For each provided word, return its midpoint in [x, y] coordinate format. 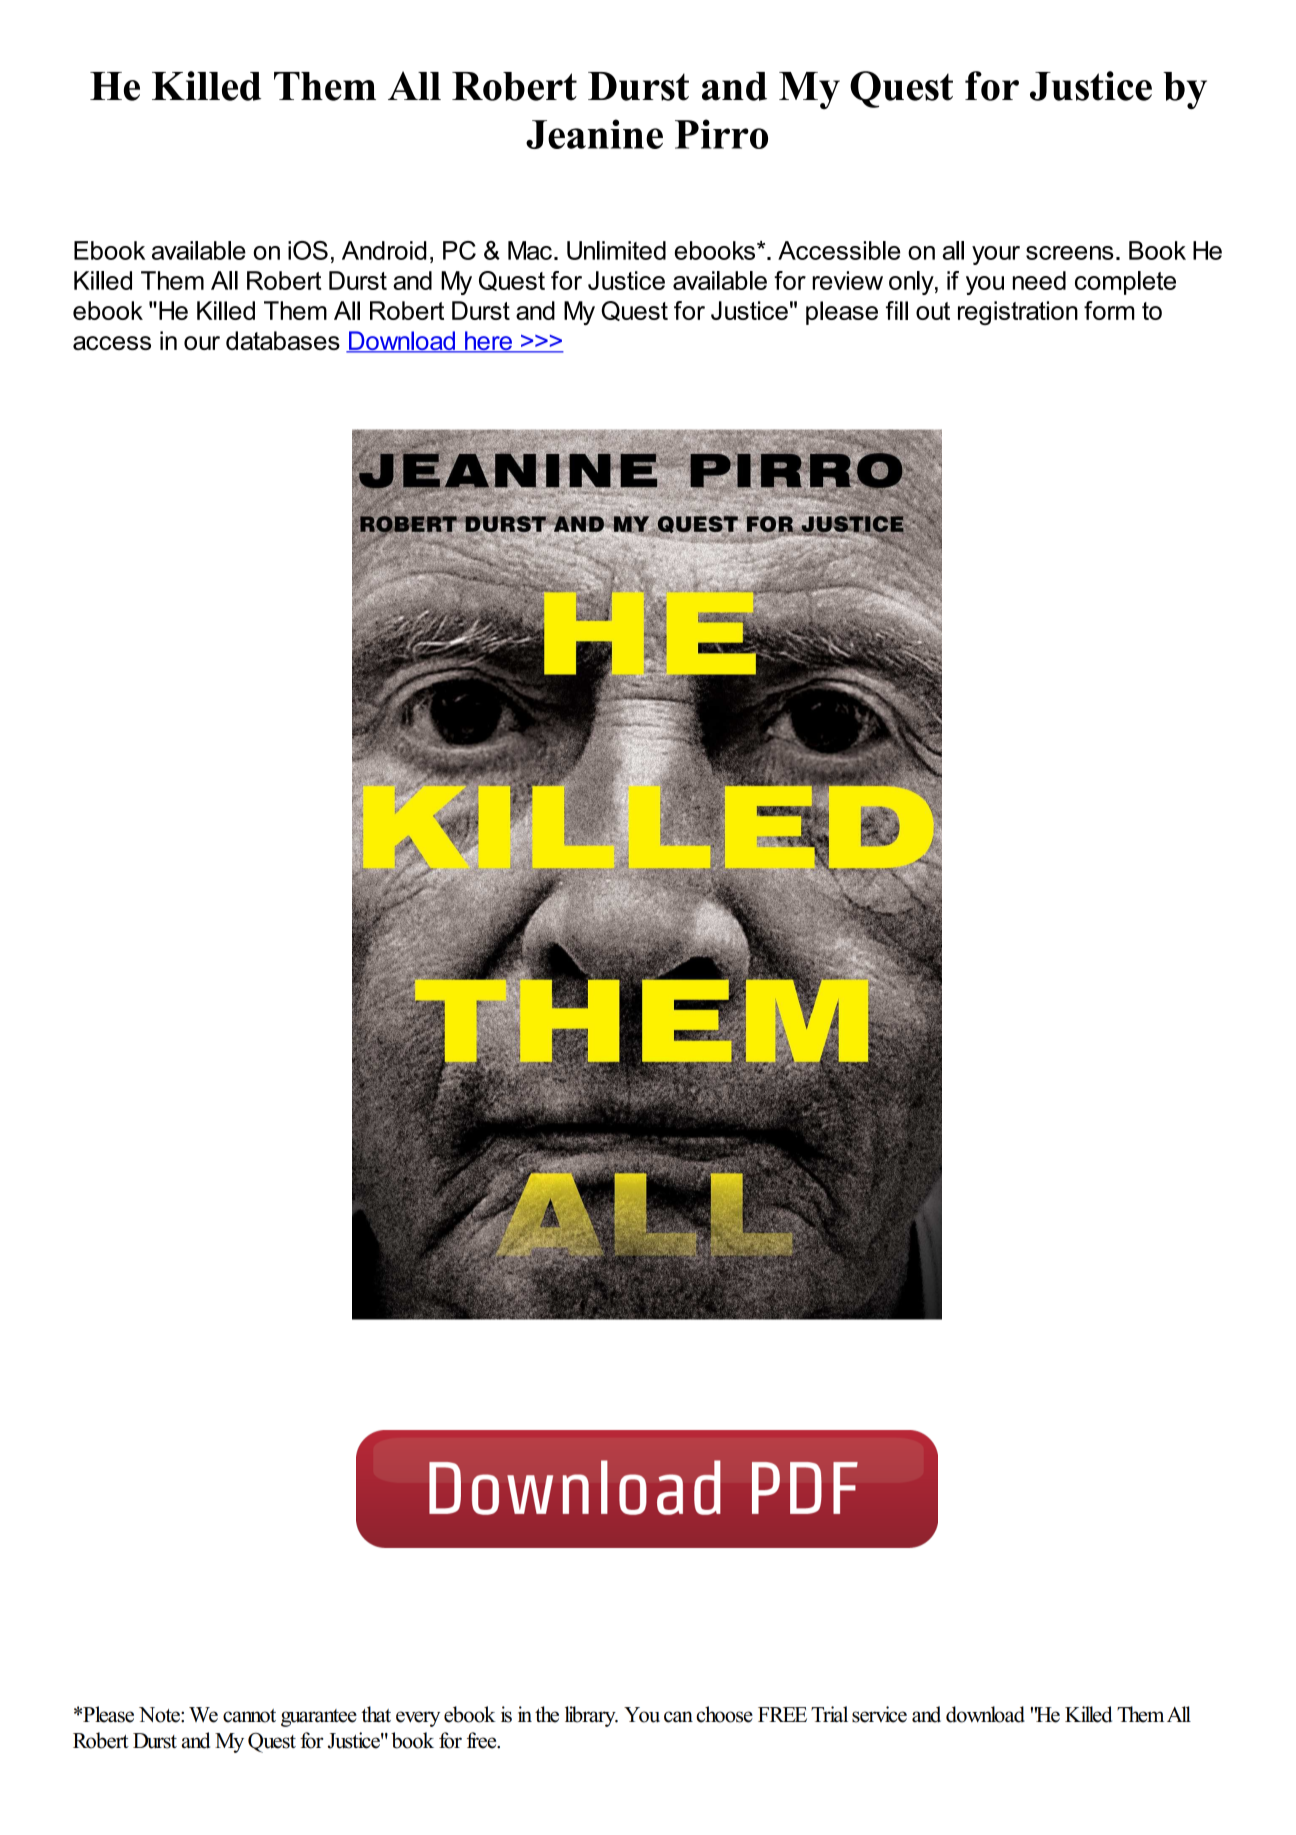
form [1109, 310]
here [488, 342]
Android [384, 250]
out [933, 311]
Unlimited [616, 250]
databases [283, 340]
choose [724, 1714]
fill [897, 310]
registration [1018, 313]
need [1039, 280]
